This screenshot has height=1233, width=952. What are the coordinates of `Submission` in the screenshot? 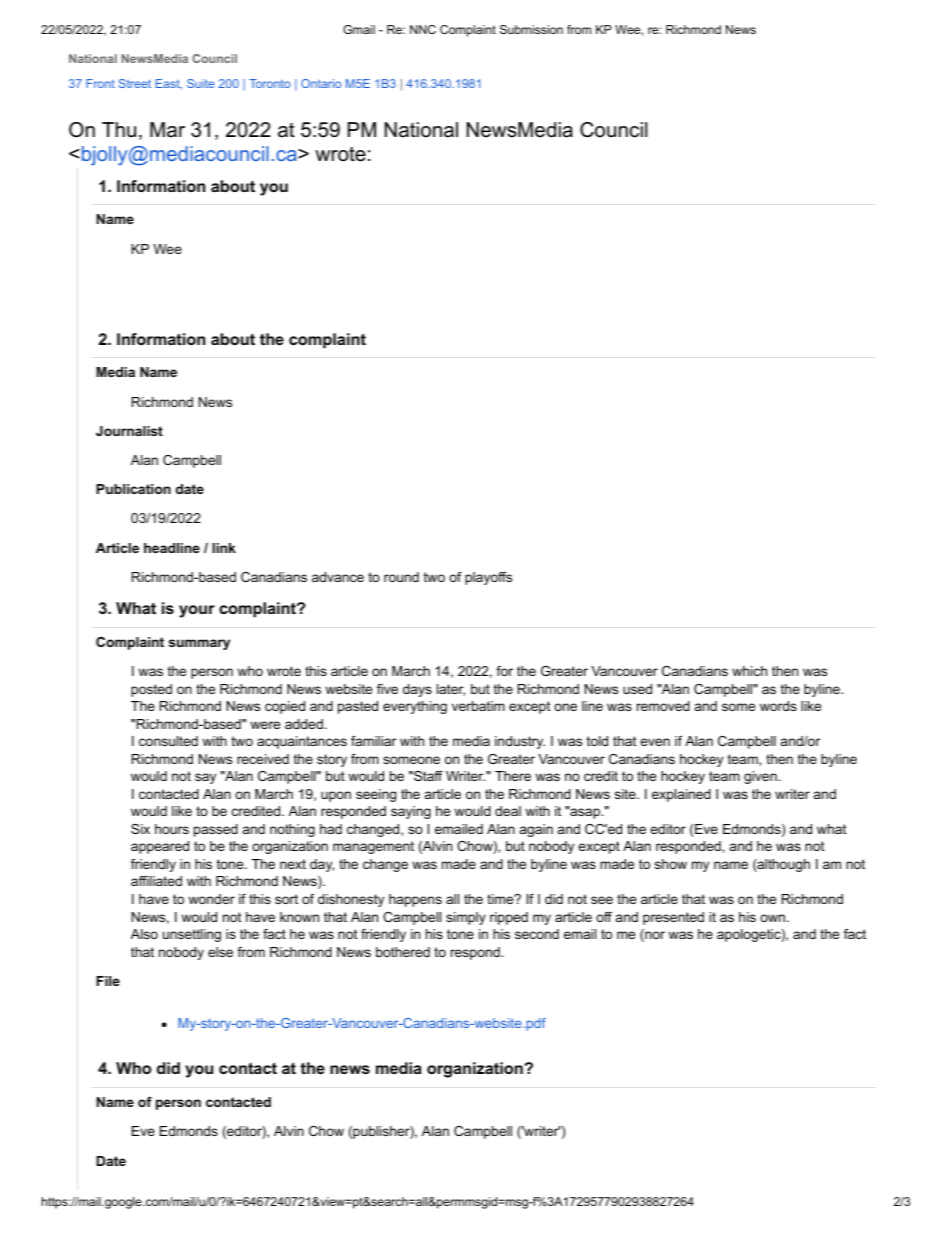 It's located at (531, 29).
